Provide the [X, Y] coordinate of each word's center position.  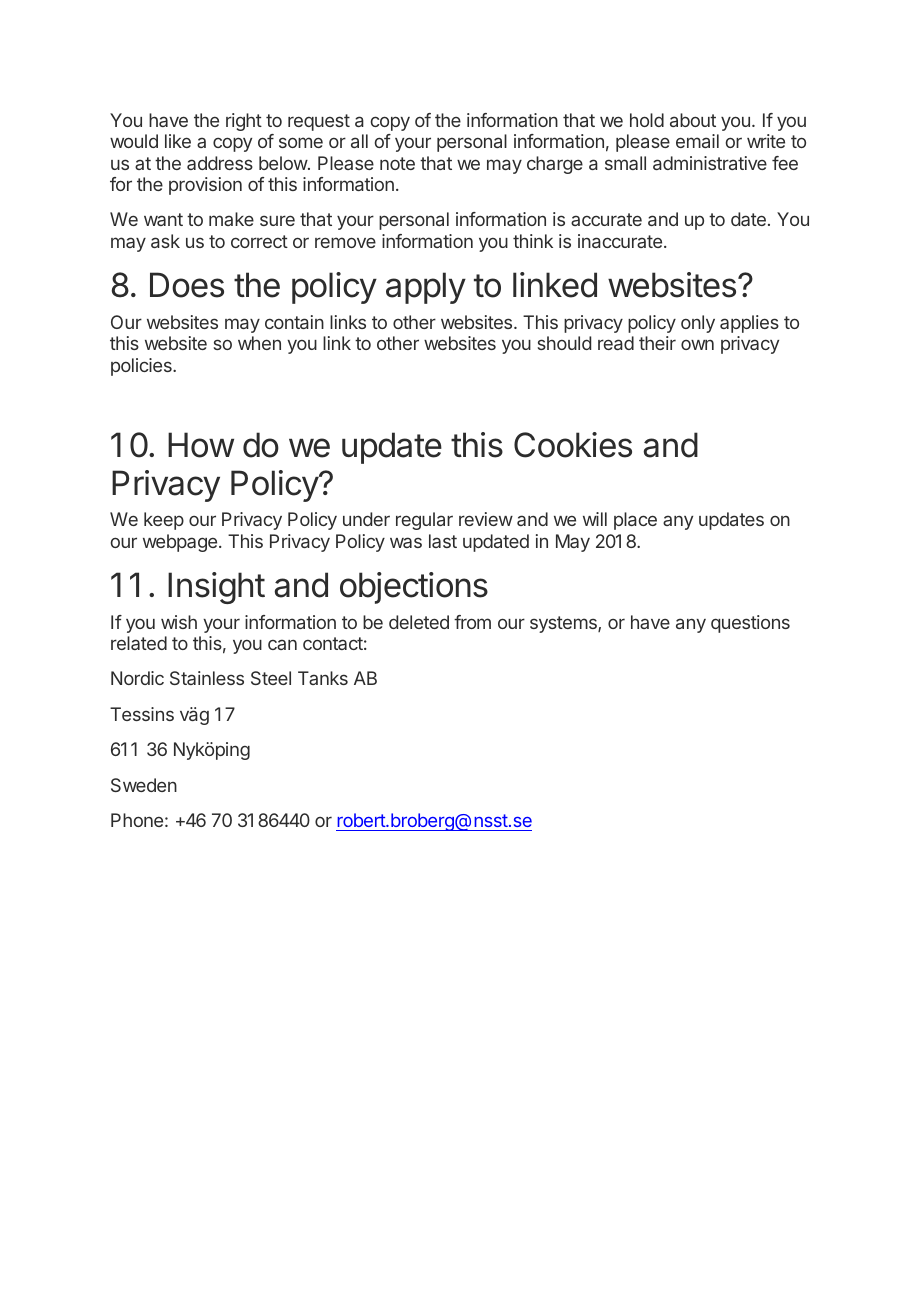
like [178, 141]
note [397, 163]
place [635, 521]
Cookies [573, 445]
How [201, 445]
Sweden [144, 785]
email [697, 141]
